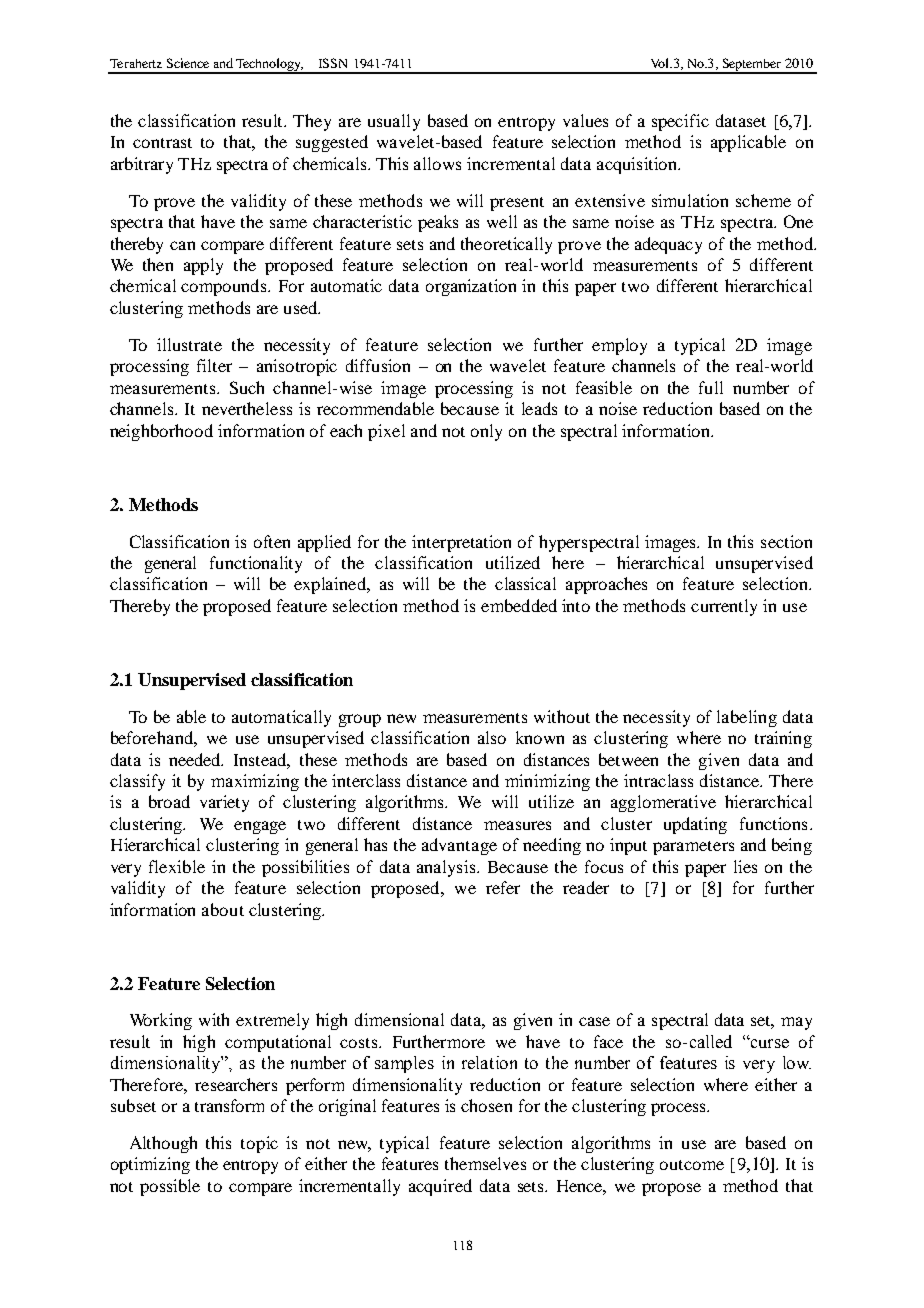 This page has width=924, height=1308. Describe the element at coordinates (394, 122) in the page. I see `usually` at that location.
